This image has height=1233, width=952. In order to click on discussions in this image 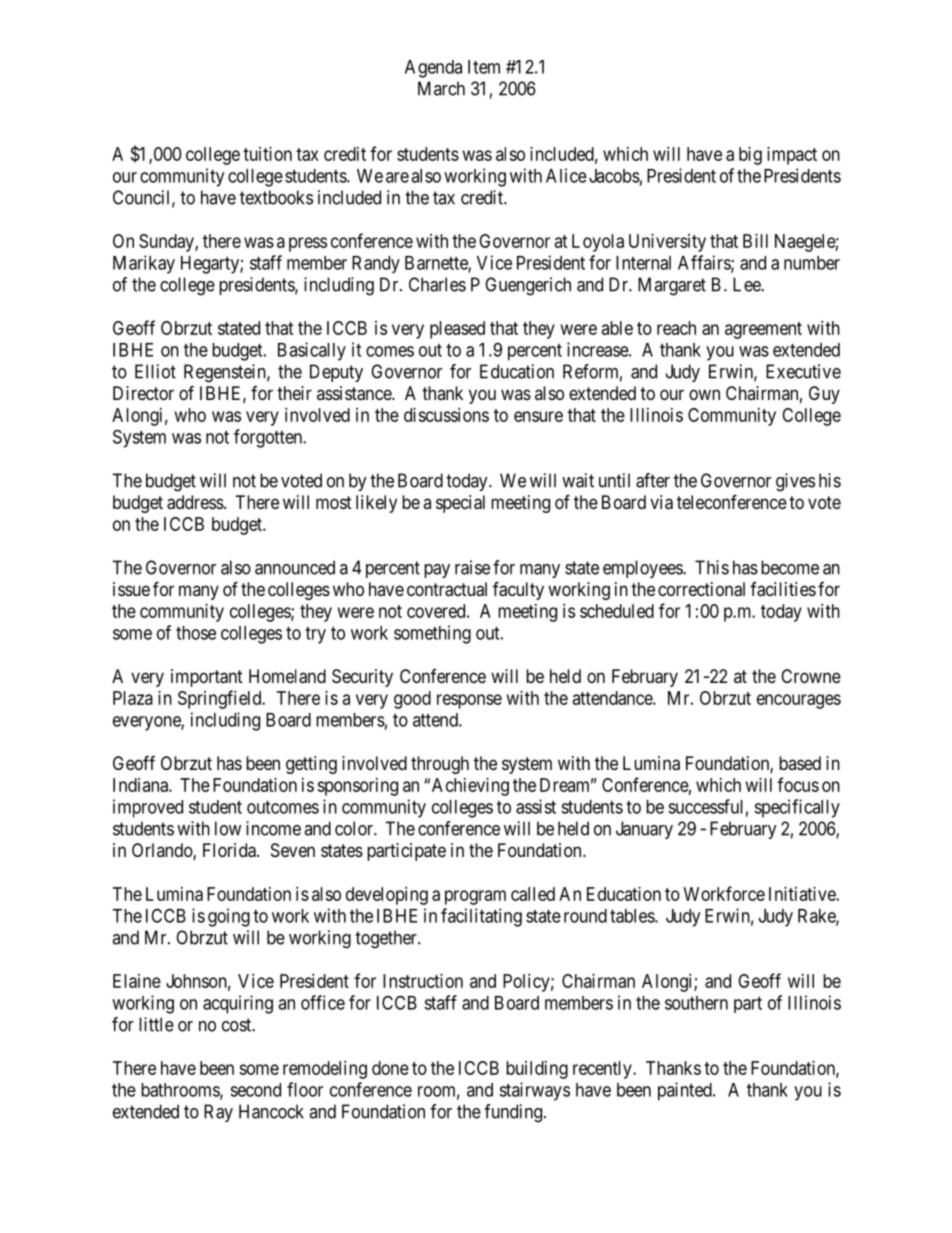, I will do `click(446, 415)`.
